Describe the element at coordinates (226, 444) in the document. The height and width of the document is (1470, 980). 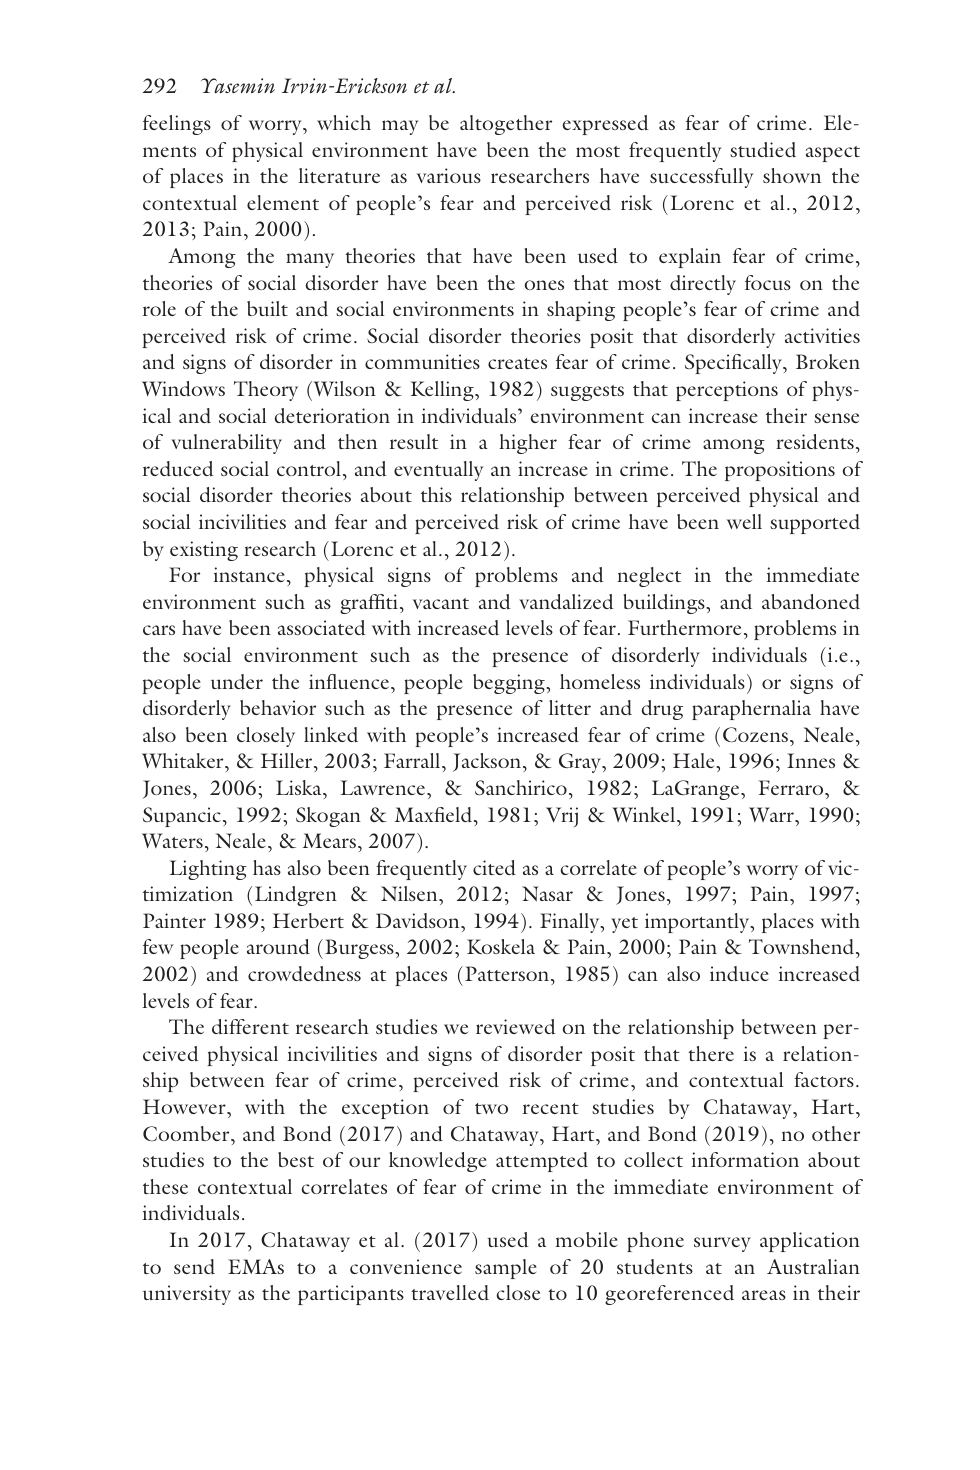
I see `vulnerability` at that location.
